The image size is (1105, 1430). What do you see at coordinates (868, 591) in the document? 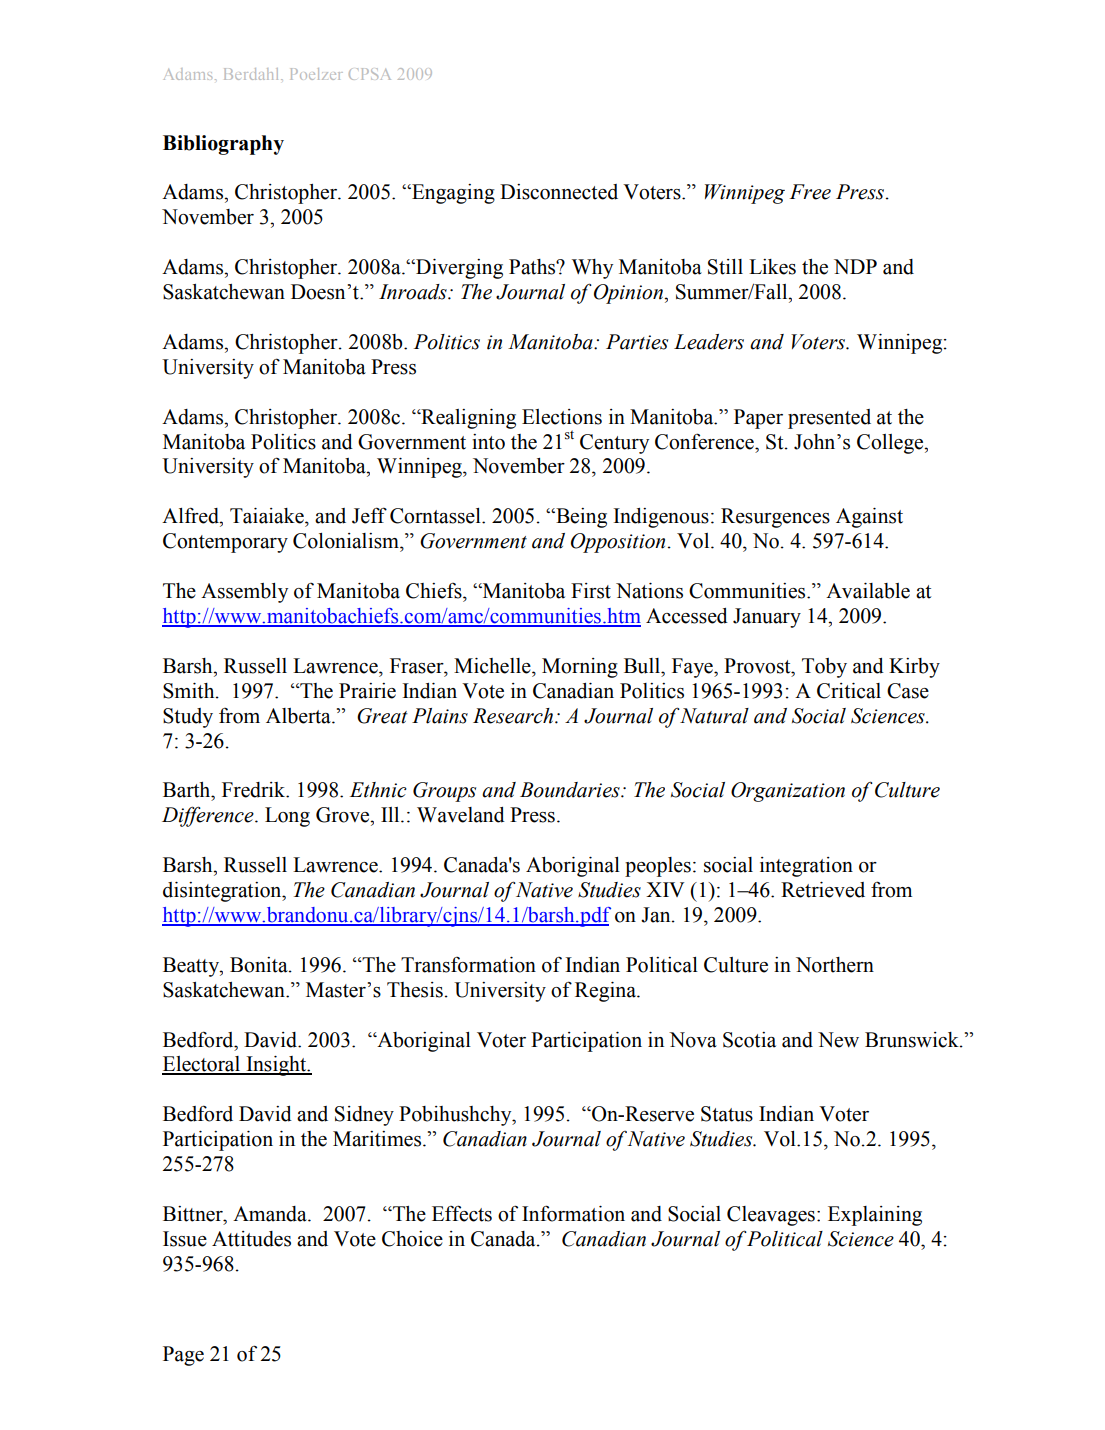
I see `Available` at bounding box center [868, 591].
